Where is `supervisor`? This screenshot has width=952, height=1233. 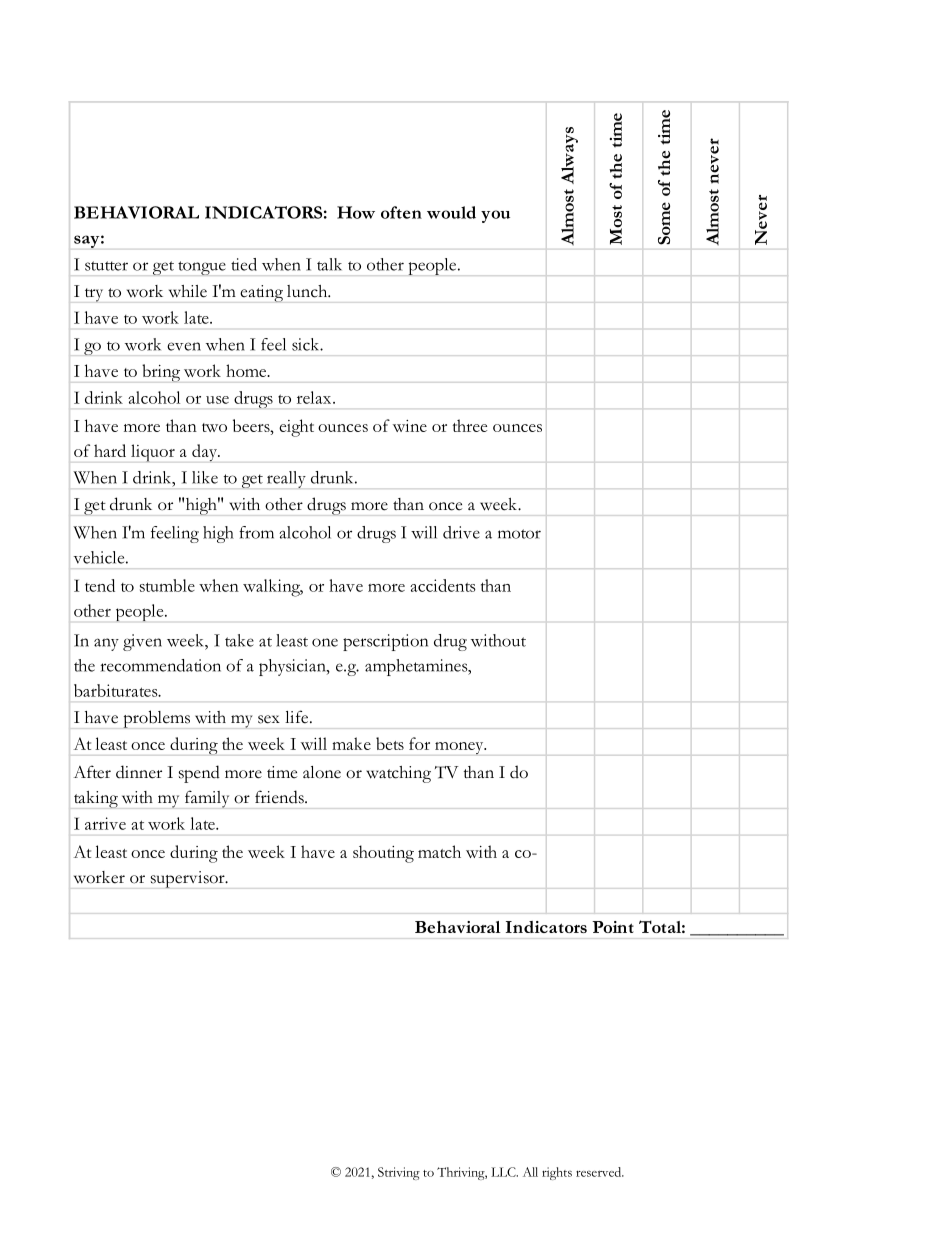 supervisor is located at coordinates (189, 879).
